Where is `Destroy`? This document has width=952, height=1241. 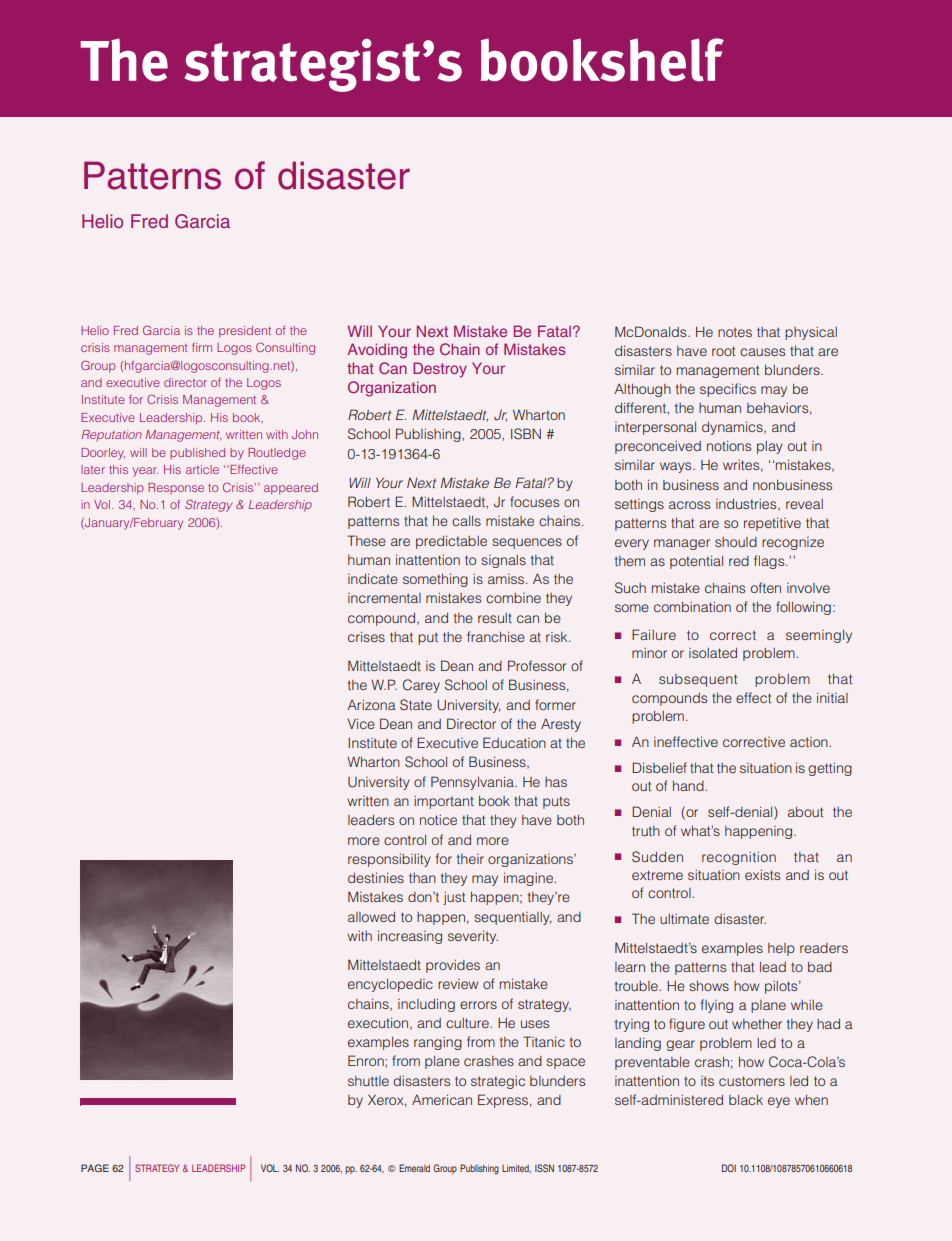 Destroy is located at coordinates (440, 370).
